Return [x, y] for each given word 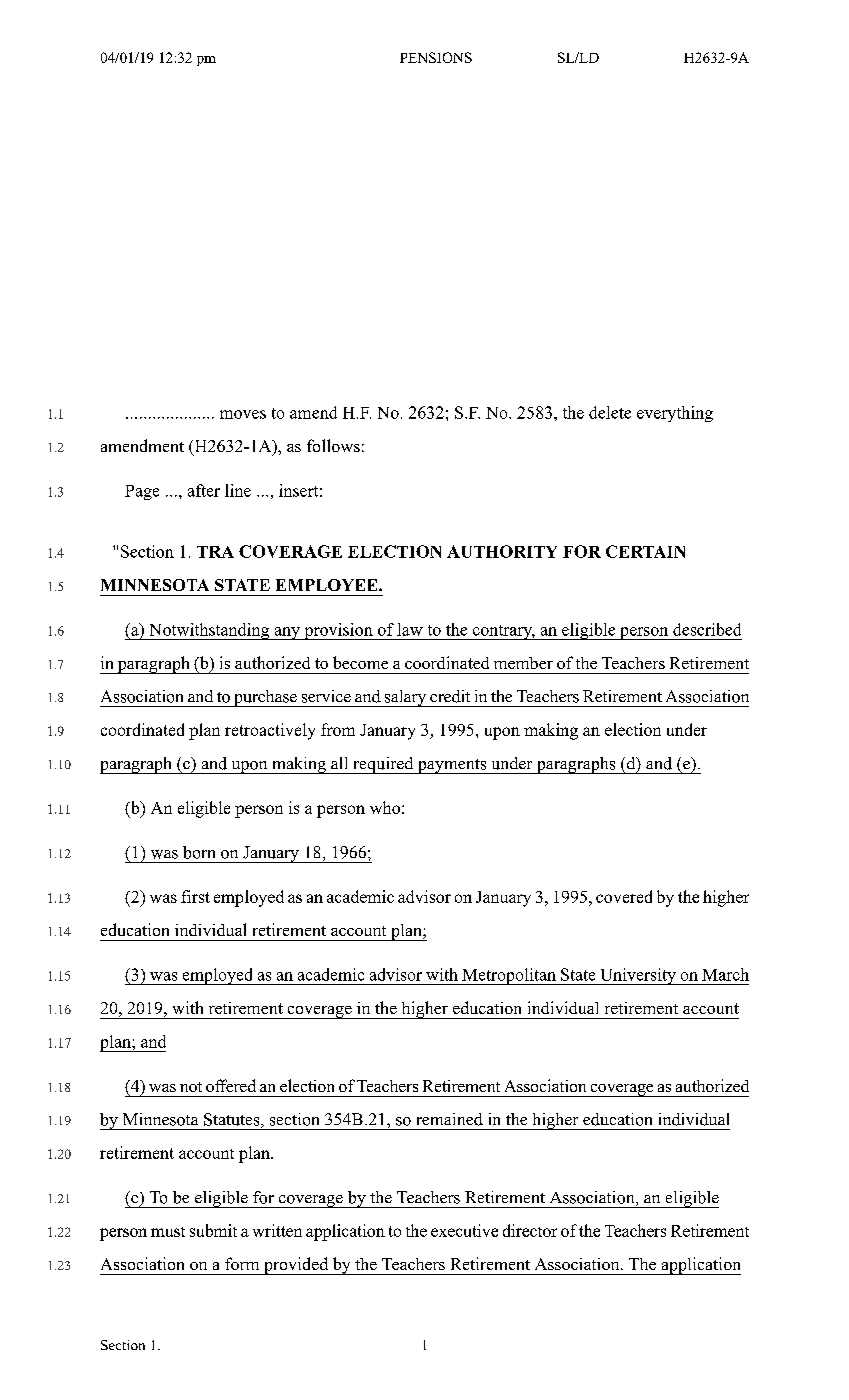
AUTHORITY [502, 551]
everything [675, 414]
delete [610, 412]
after [204, 490]
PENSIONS [436, 57]
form [242, 1263]
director [530, 1230]
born [199, 852]
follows [333, 445]
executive [464, 1230]
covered [624, 896]
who [385, 807]
